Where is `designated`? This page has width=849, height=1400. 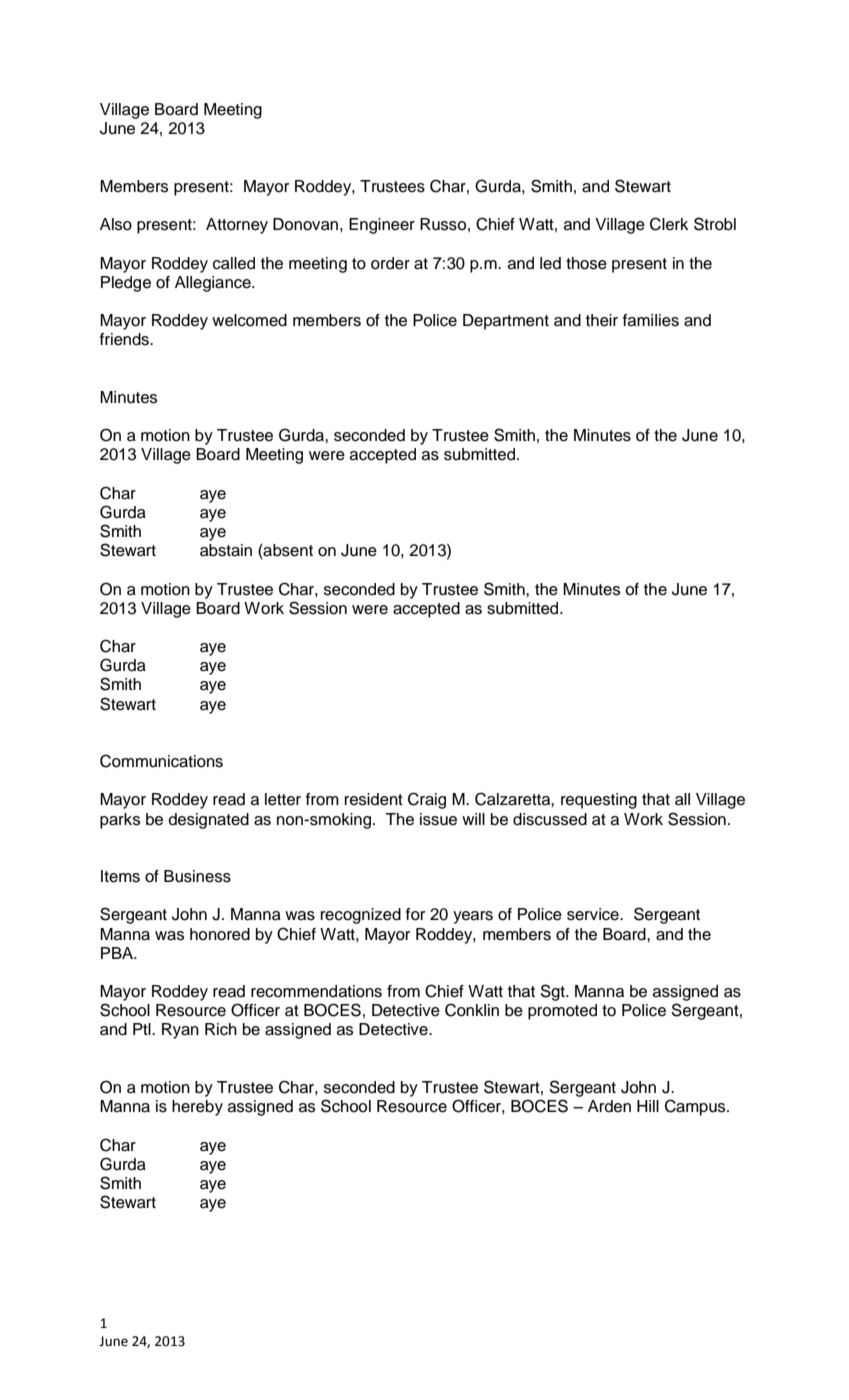
designated is located at coordinates (209, 821).
